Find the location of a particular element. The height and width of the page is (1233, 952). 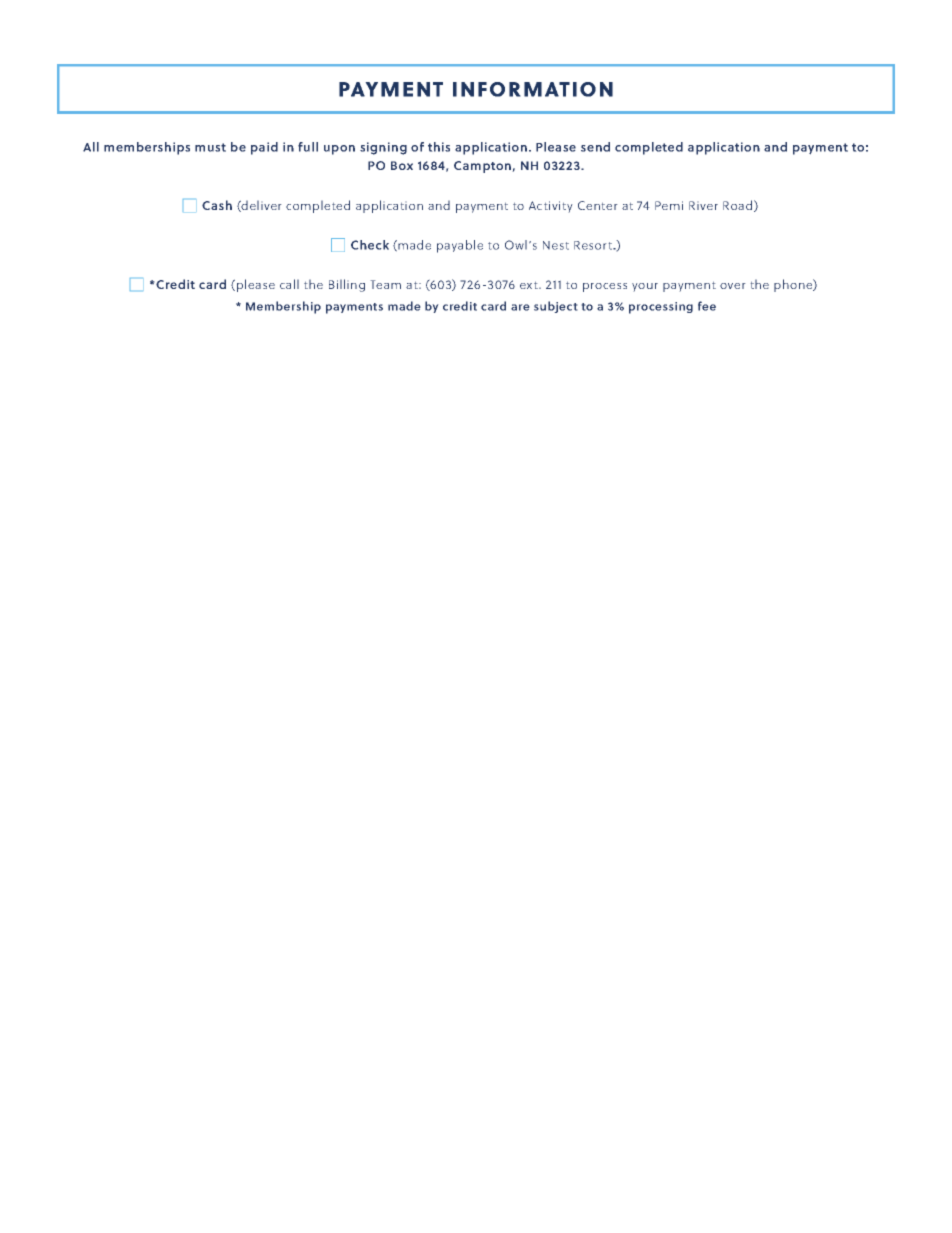

INFORMATION is located at coordinates (533, 89).
